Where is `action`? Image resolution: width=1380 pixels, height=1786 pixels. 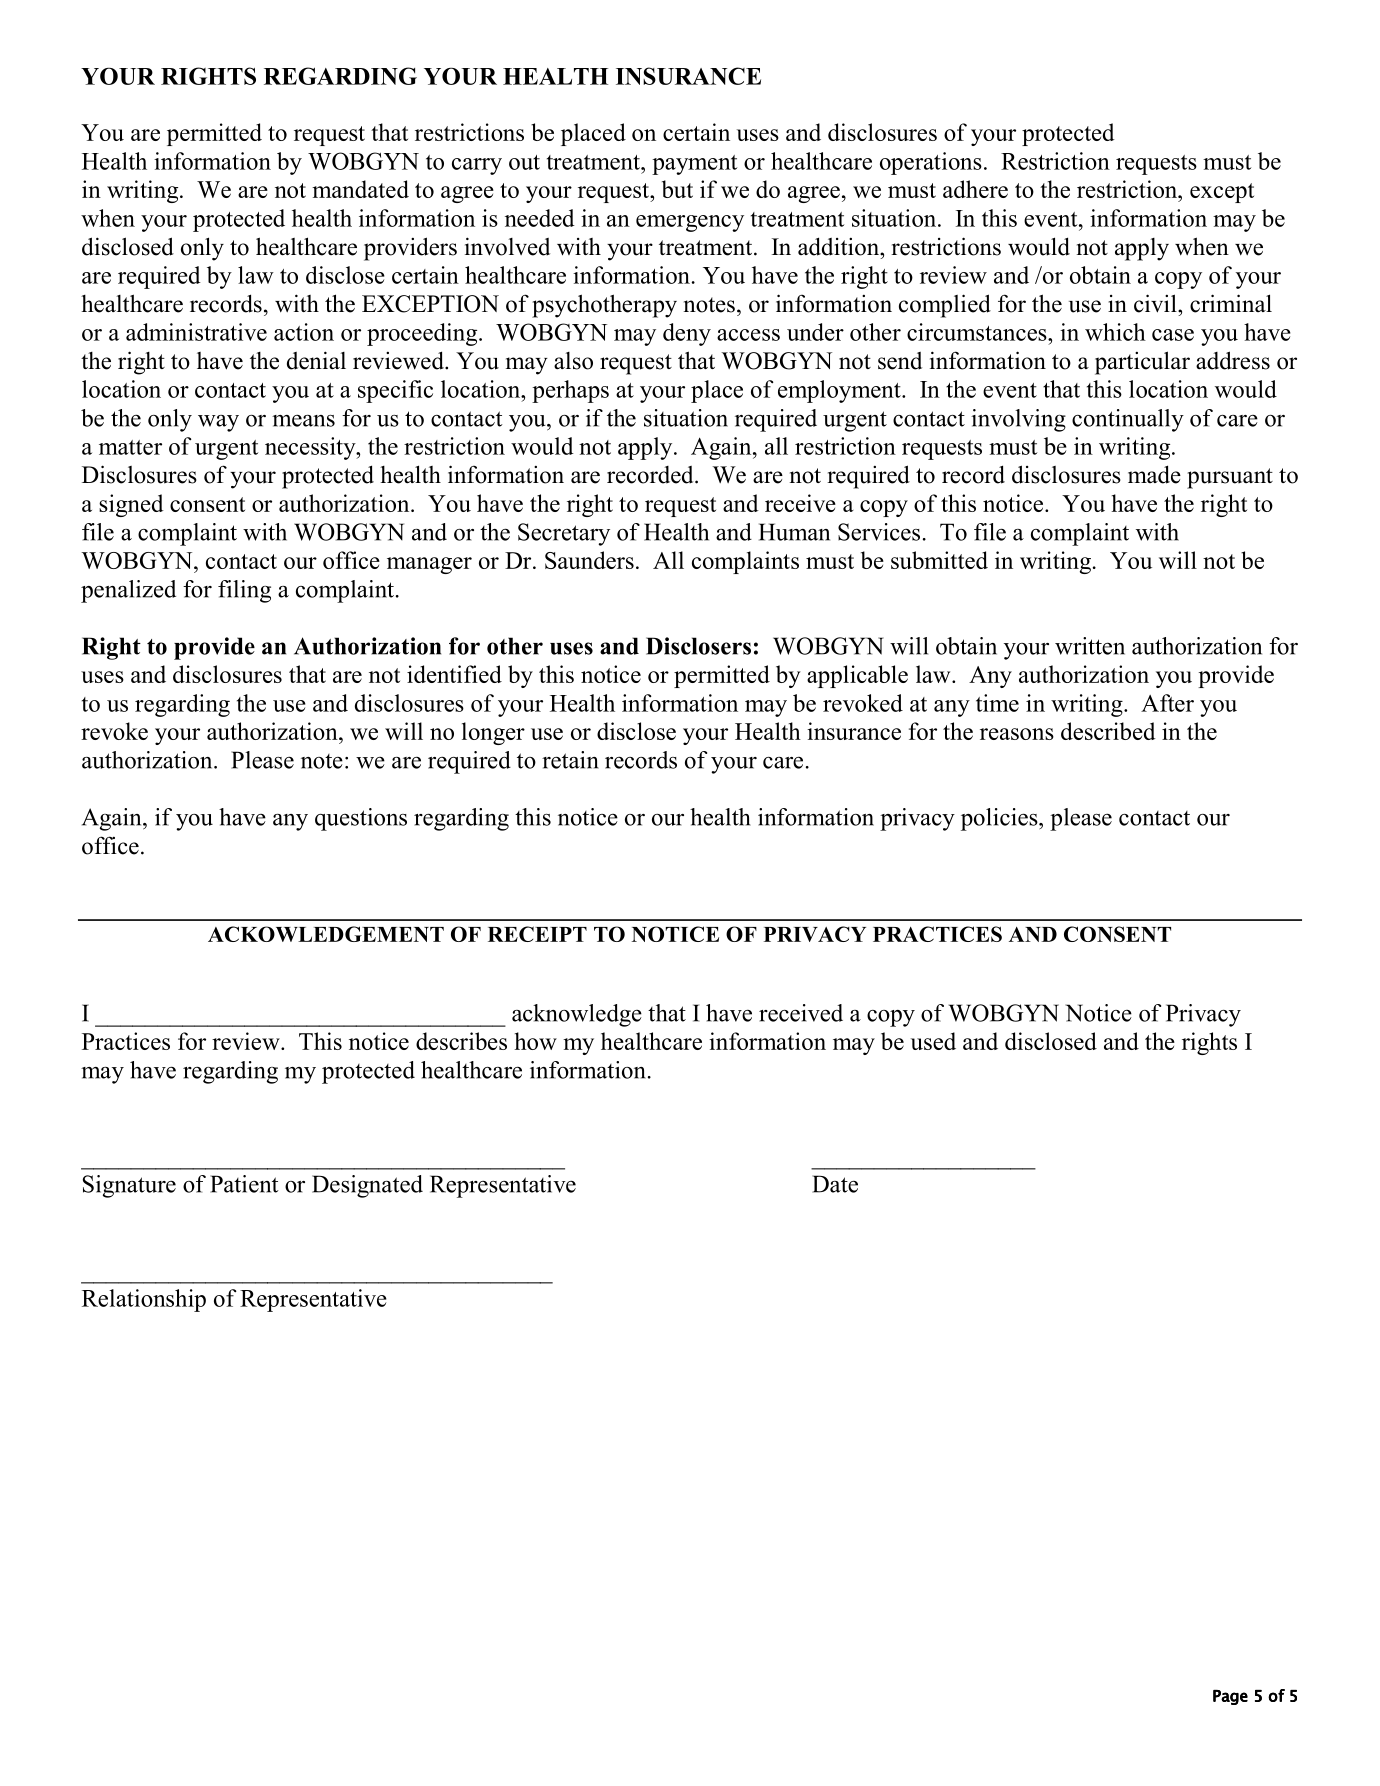
action is located at coordinates (304, 332).
